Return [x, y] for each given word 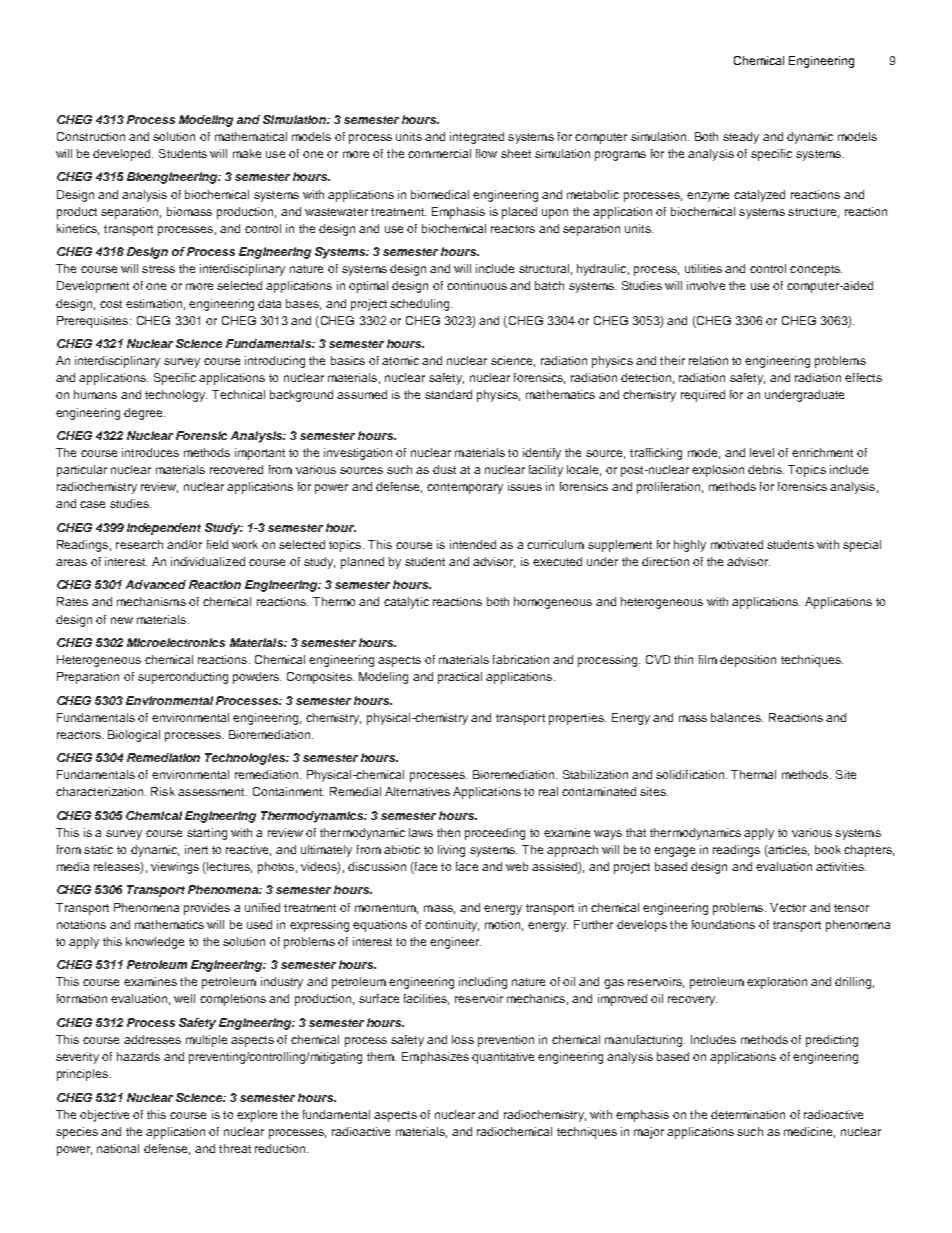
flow [486, 153]
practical [460, 678]
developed [123, 155]
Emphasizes [435, 1058]
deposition [748, 661]
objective [104, 1116]
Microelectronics [176, 642]
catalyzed [759, 196]
